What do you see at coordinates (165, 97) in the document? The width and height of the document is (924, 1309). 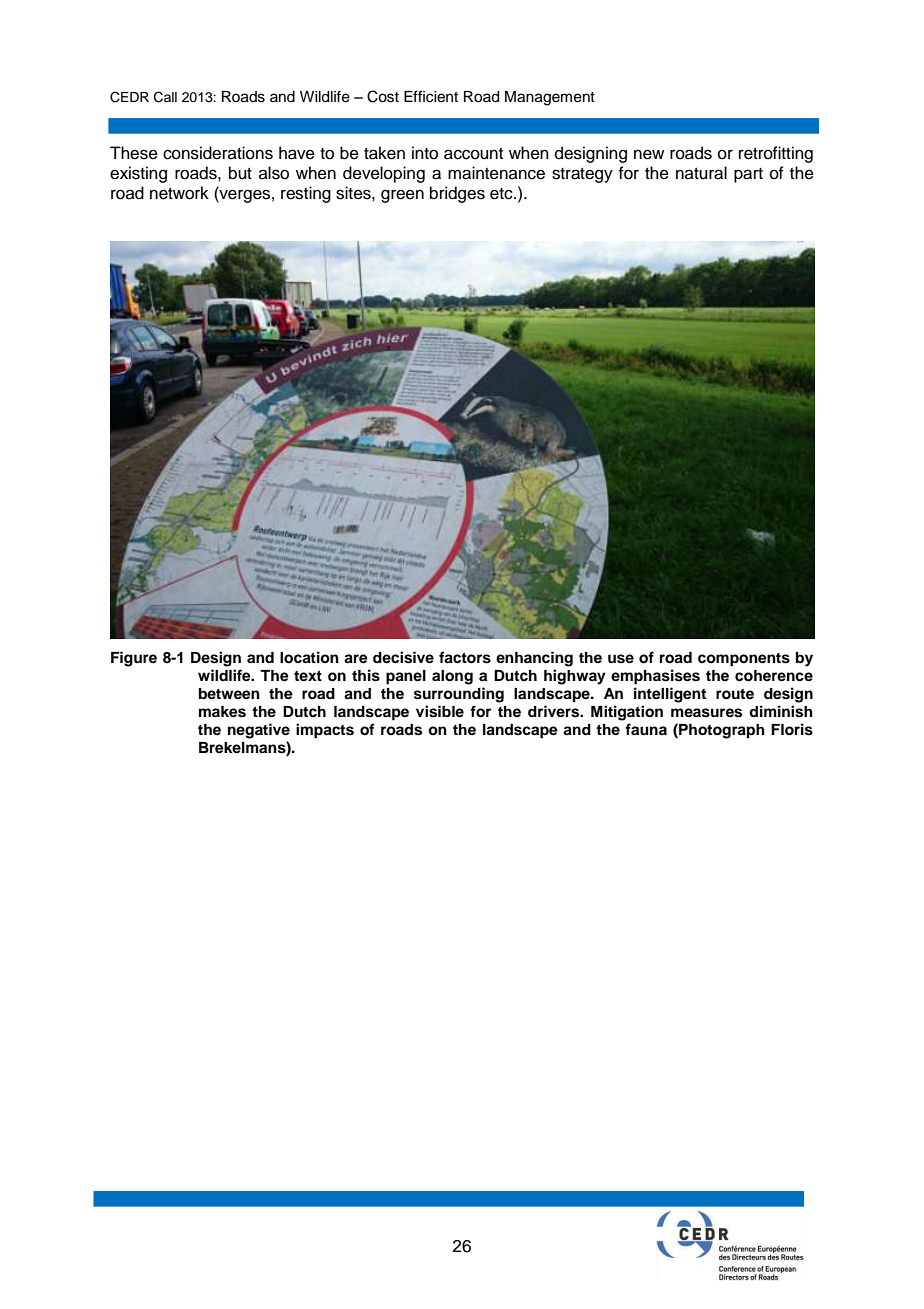 I see `Call` at bounding box center [165, 97].
